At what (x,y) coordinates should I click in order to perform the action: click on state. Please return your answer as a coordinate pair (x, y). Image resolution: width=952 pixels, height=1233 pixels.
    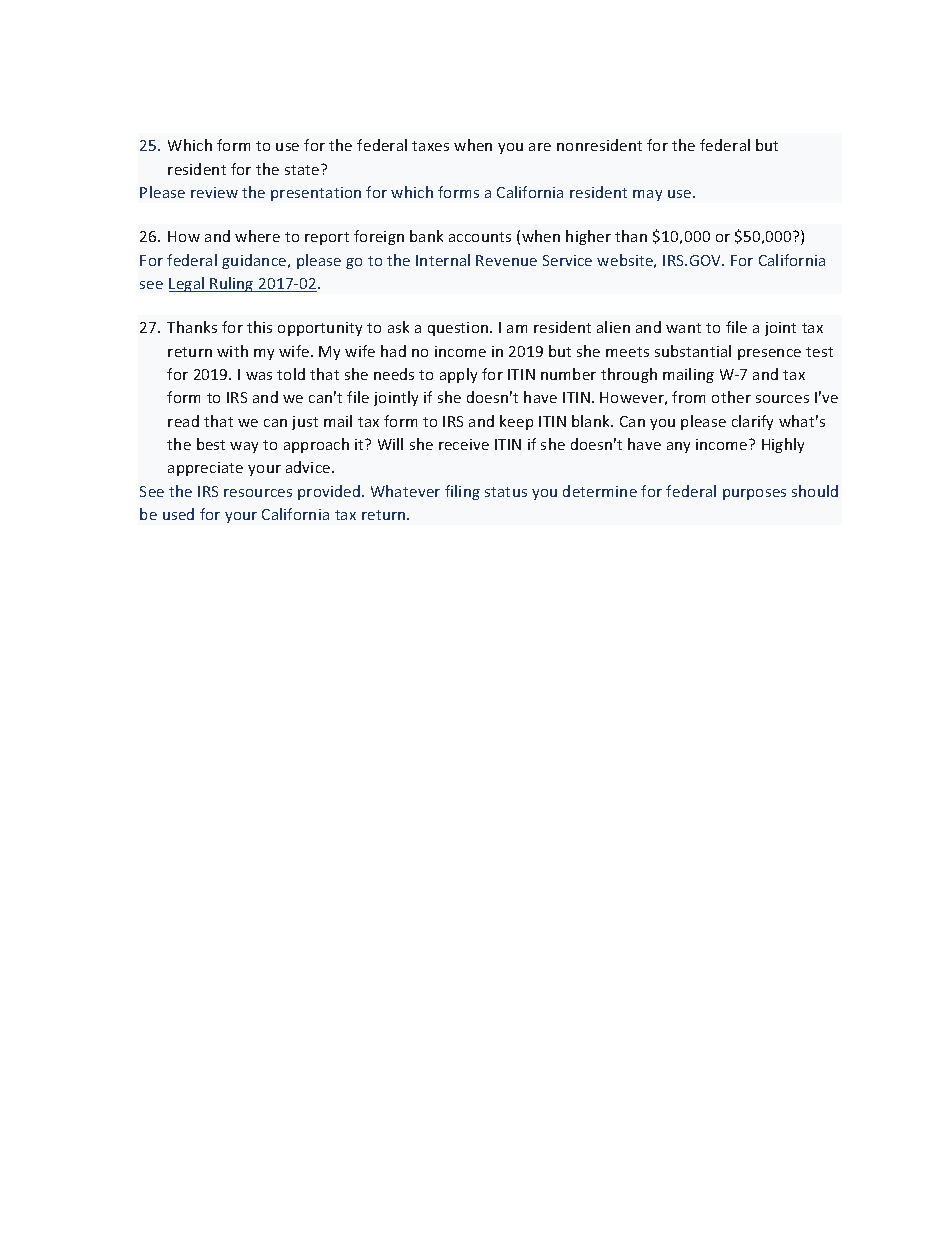
    Looking at the image, I should click on (303, 169).
